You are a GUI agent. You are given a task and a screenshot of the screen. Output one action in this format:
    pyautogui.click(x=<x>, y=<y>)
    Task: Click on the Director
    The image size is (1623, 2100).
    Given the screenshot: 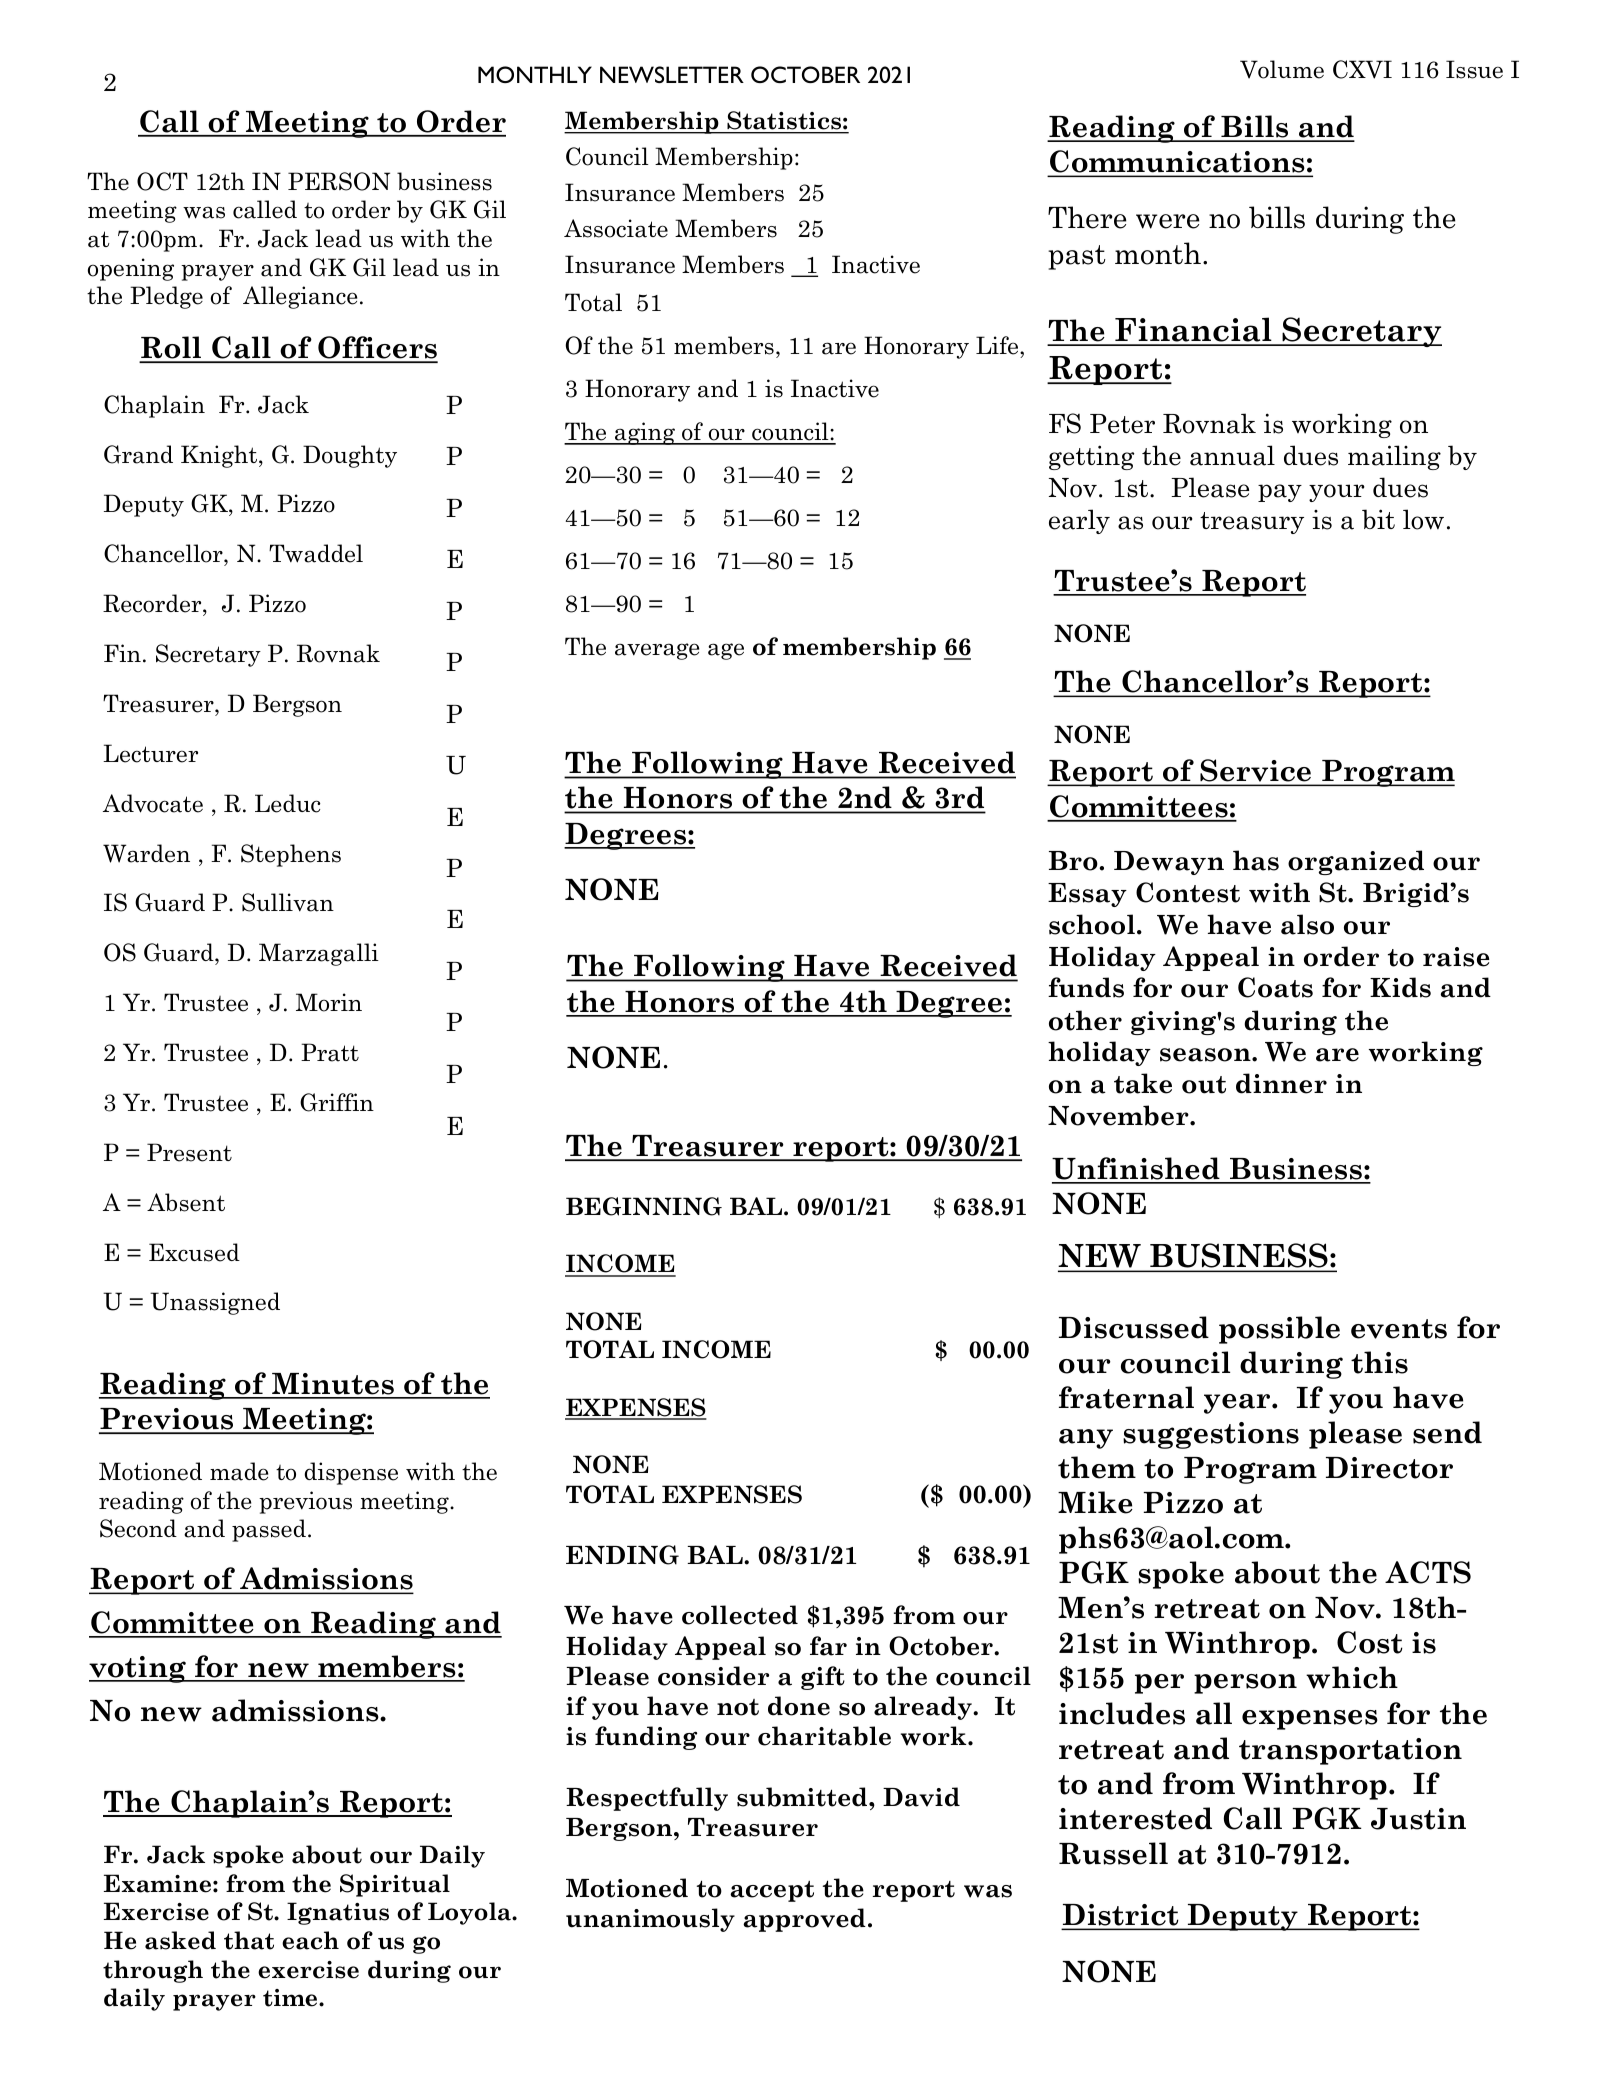 What is the action you would take?
    pyautogui.click(x=1389, y=1468)
